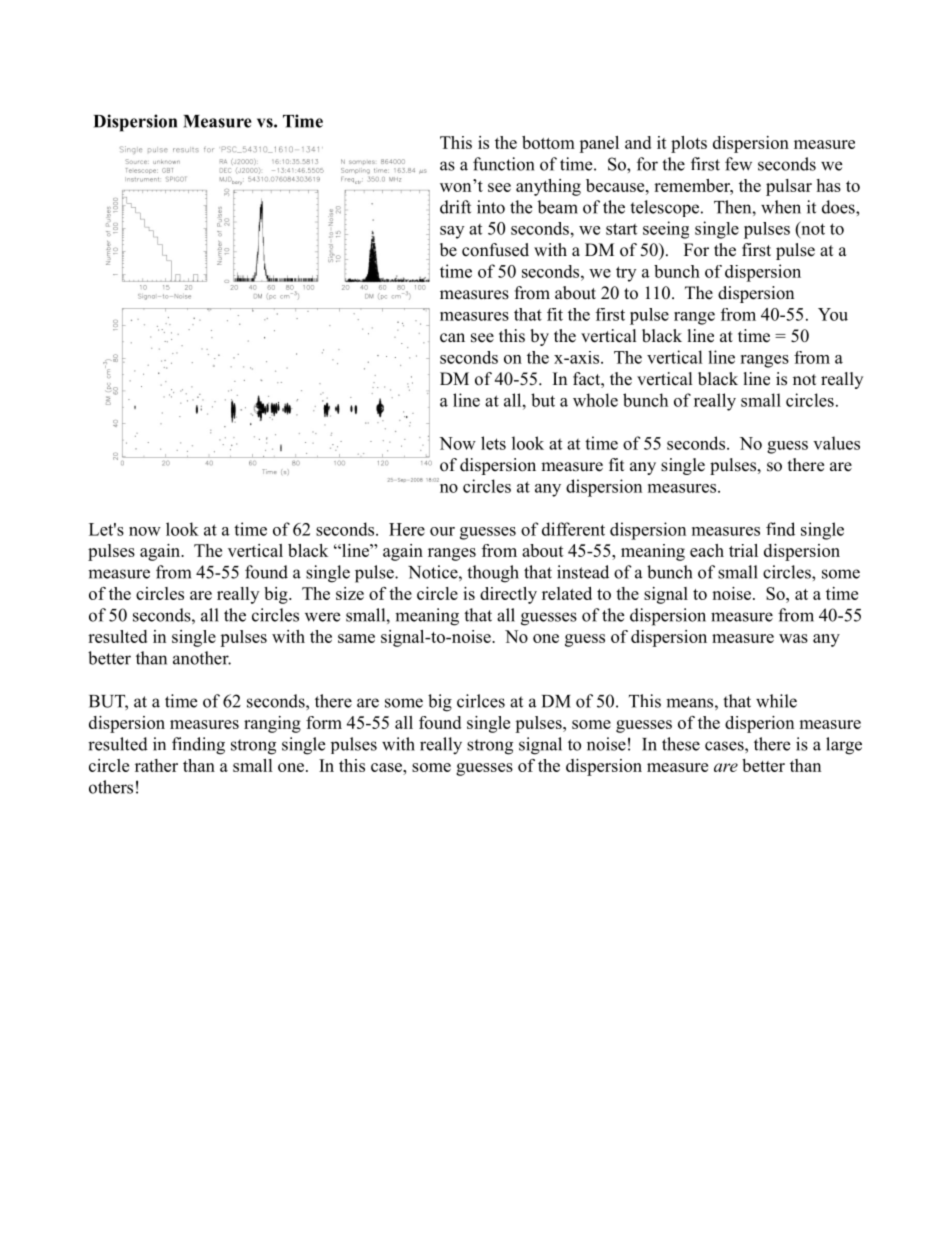 The width and height of the screenshot is (952, 1233). Describe the element at coordinates (455, 207) in the screenshot. I see `drift` at that location.
